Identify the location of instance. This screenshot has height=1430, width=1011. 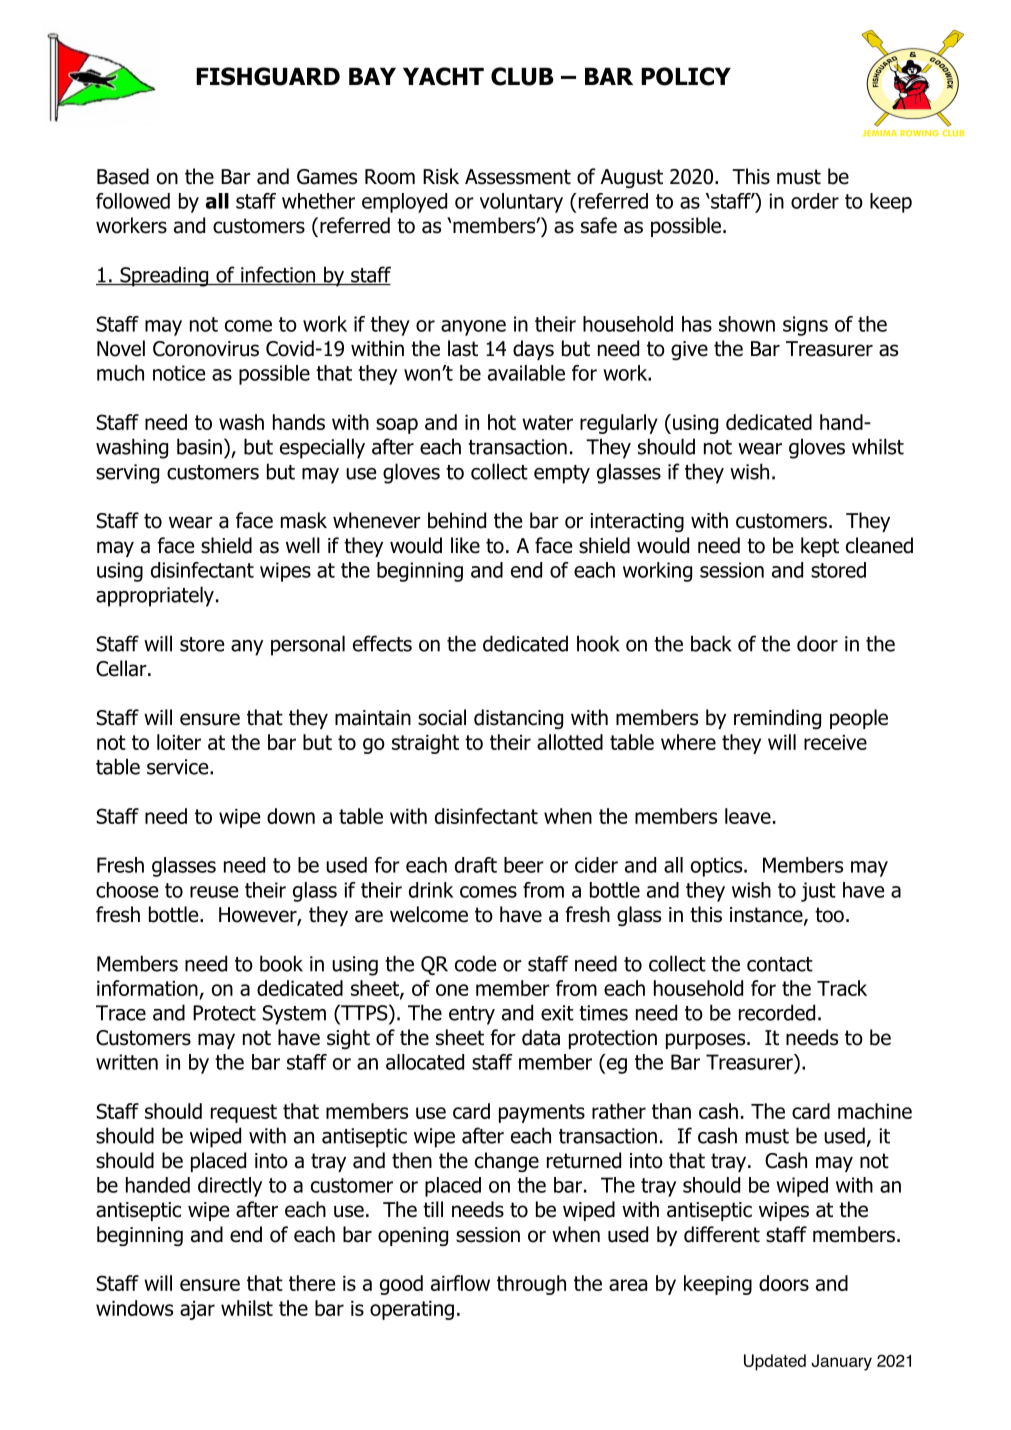
(767, 916).
